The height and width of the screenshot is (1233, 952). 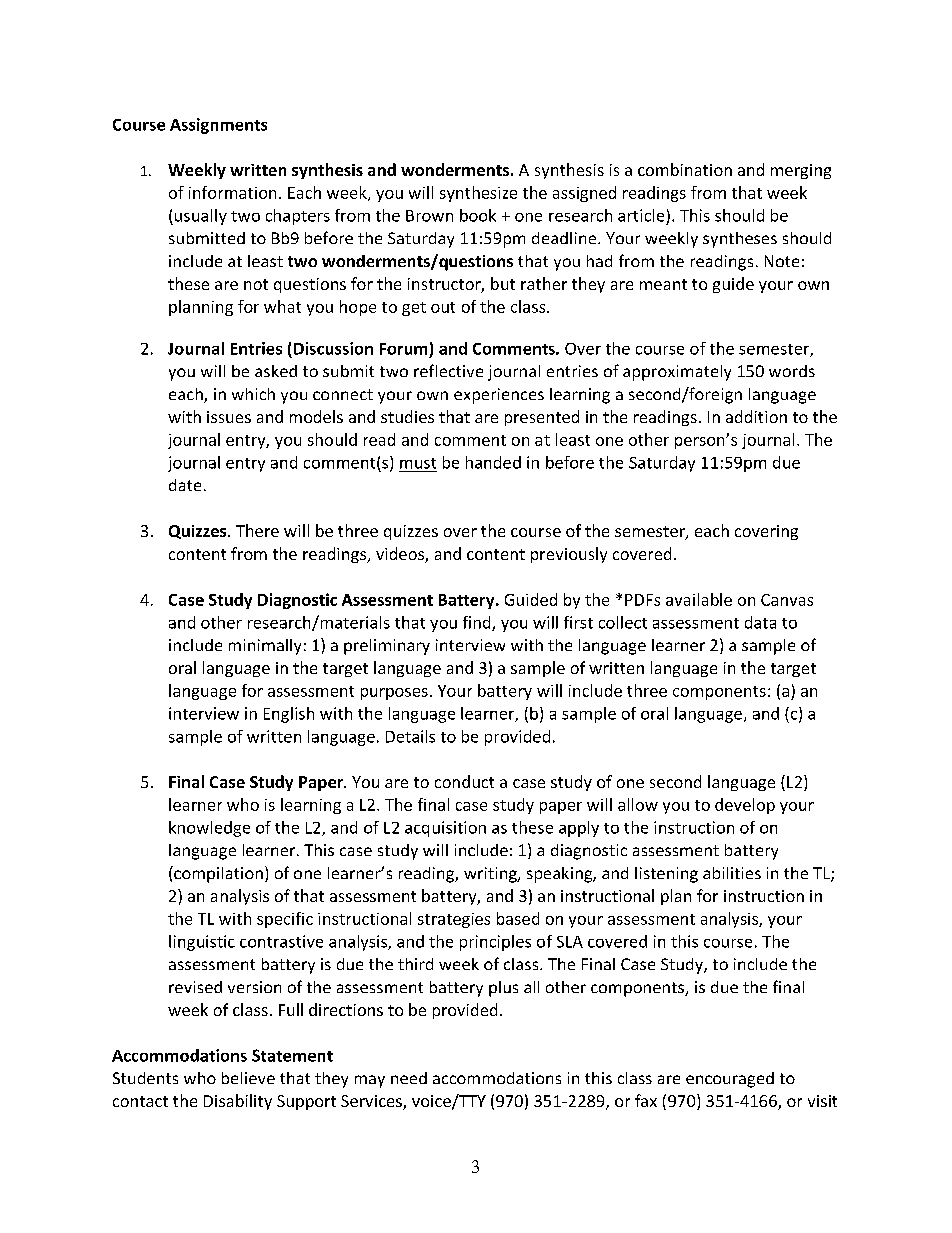 I want to click on combination, so click(x=685, y=169).
